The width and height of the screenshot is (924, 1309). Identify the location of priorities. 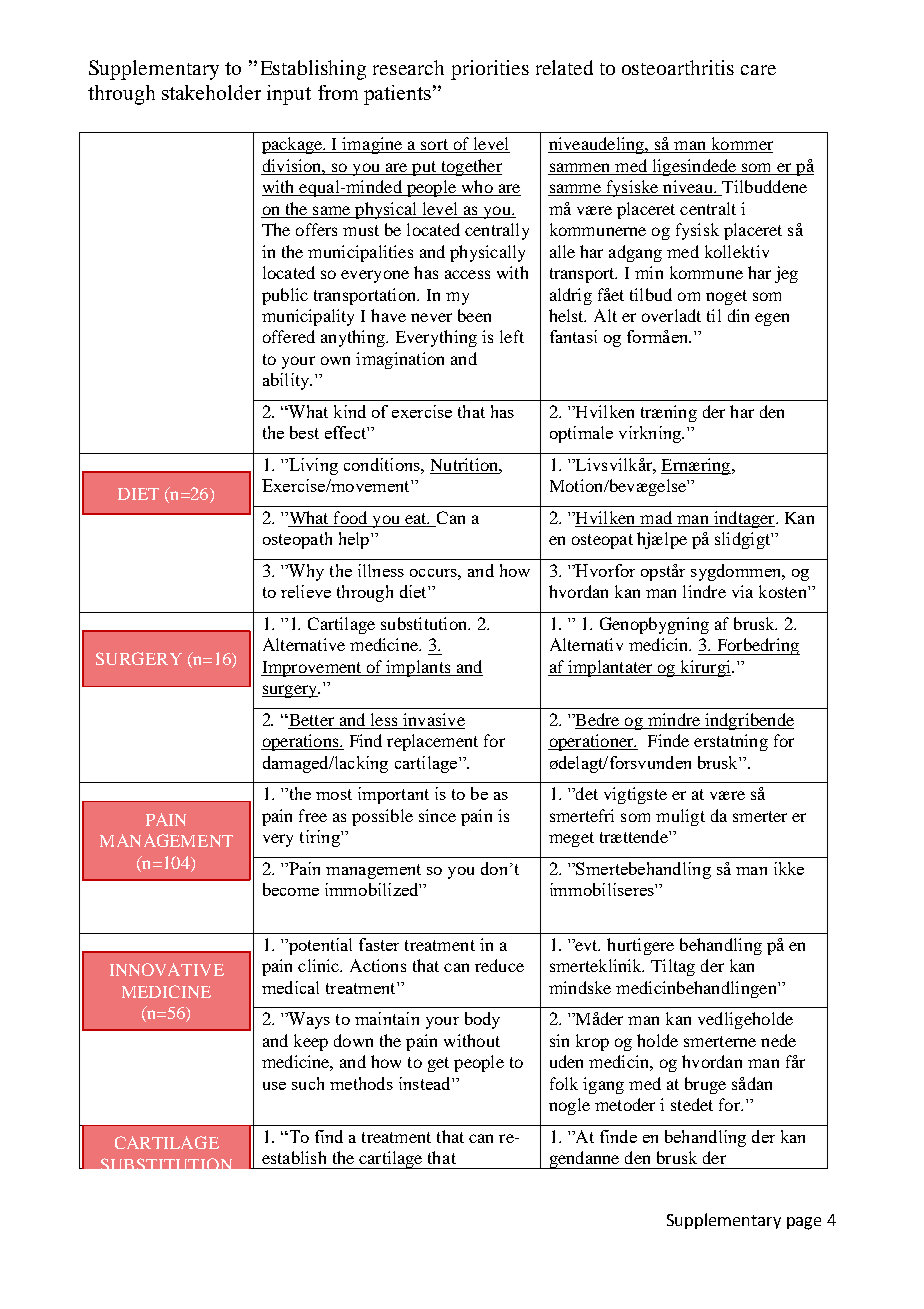
(490, 70).
